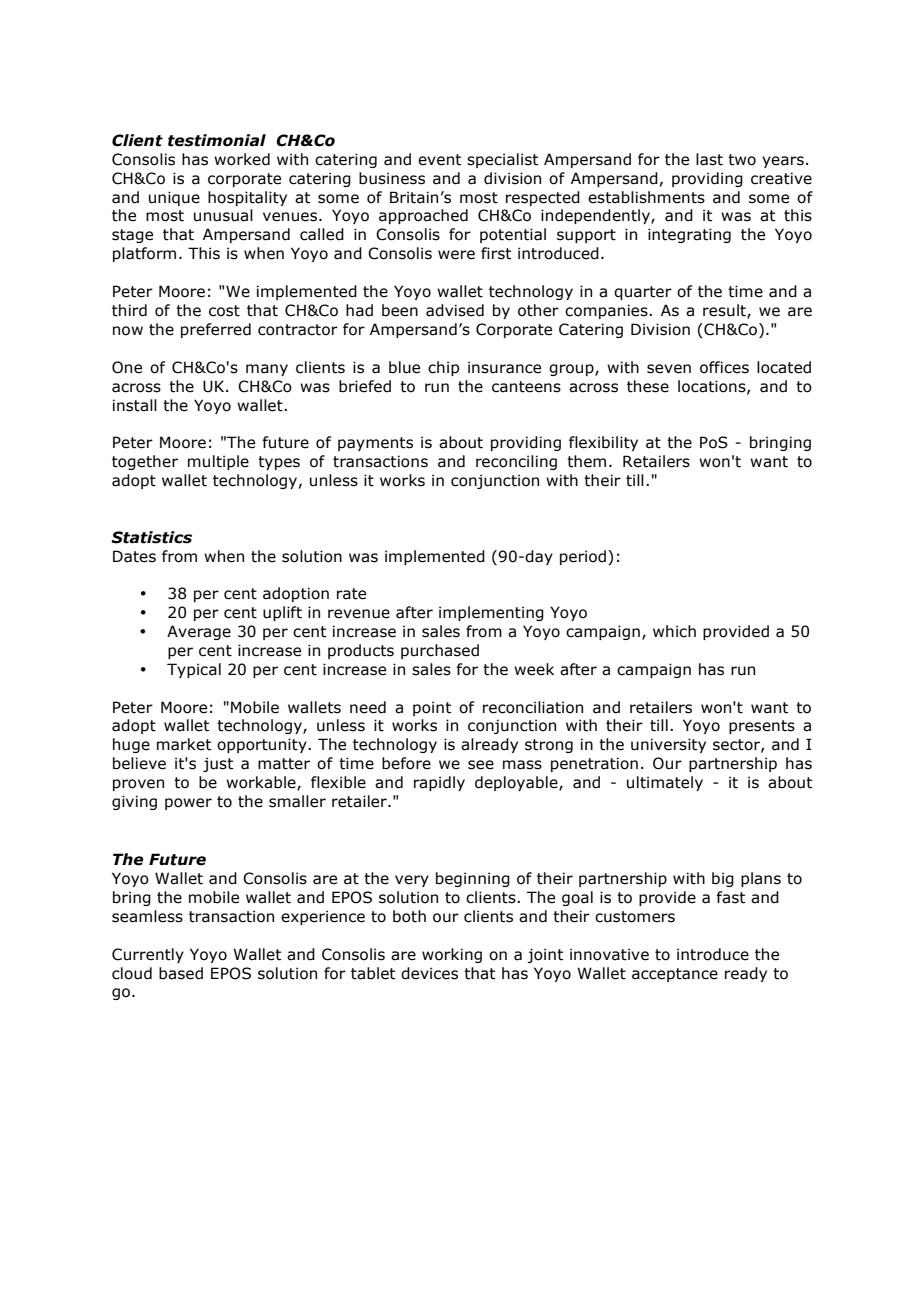 The image size is (924, 1308). I want to click on worked, so click(242, 159).
